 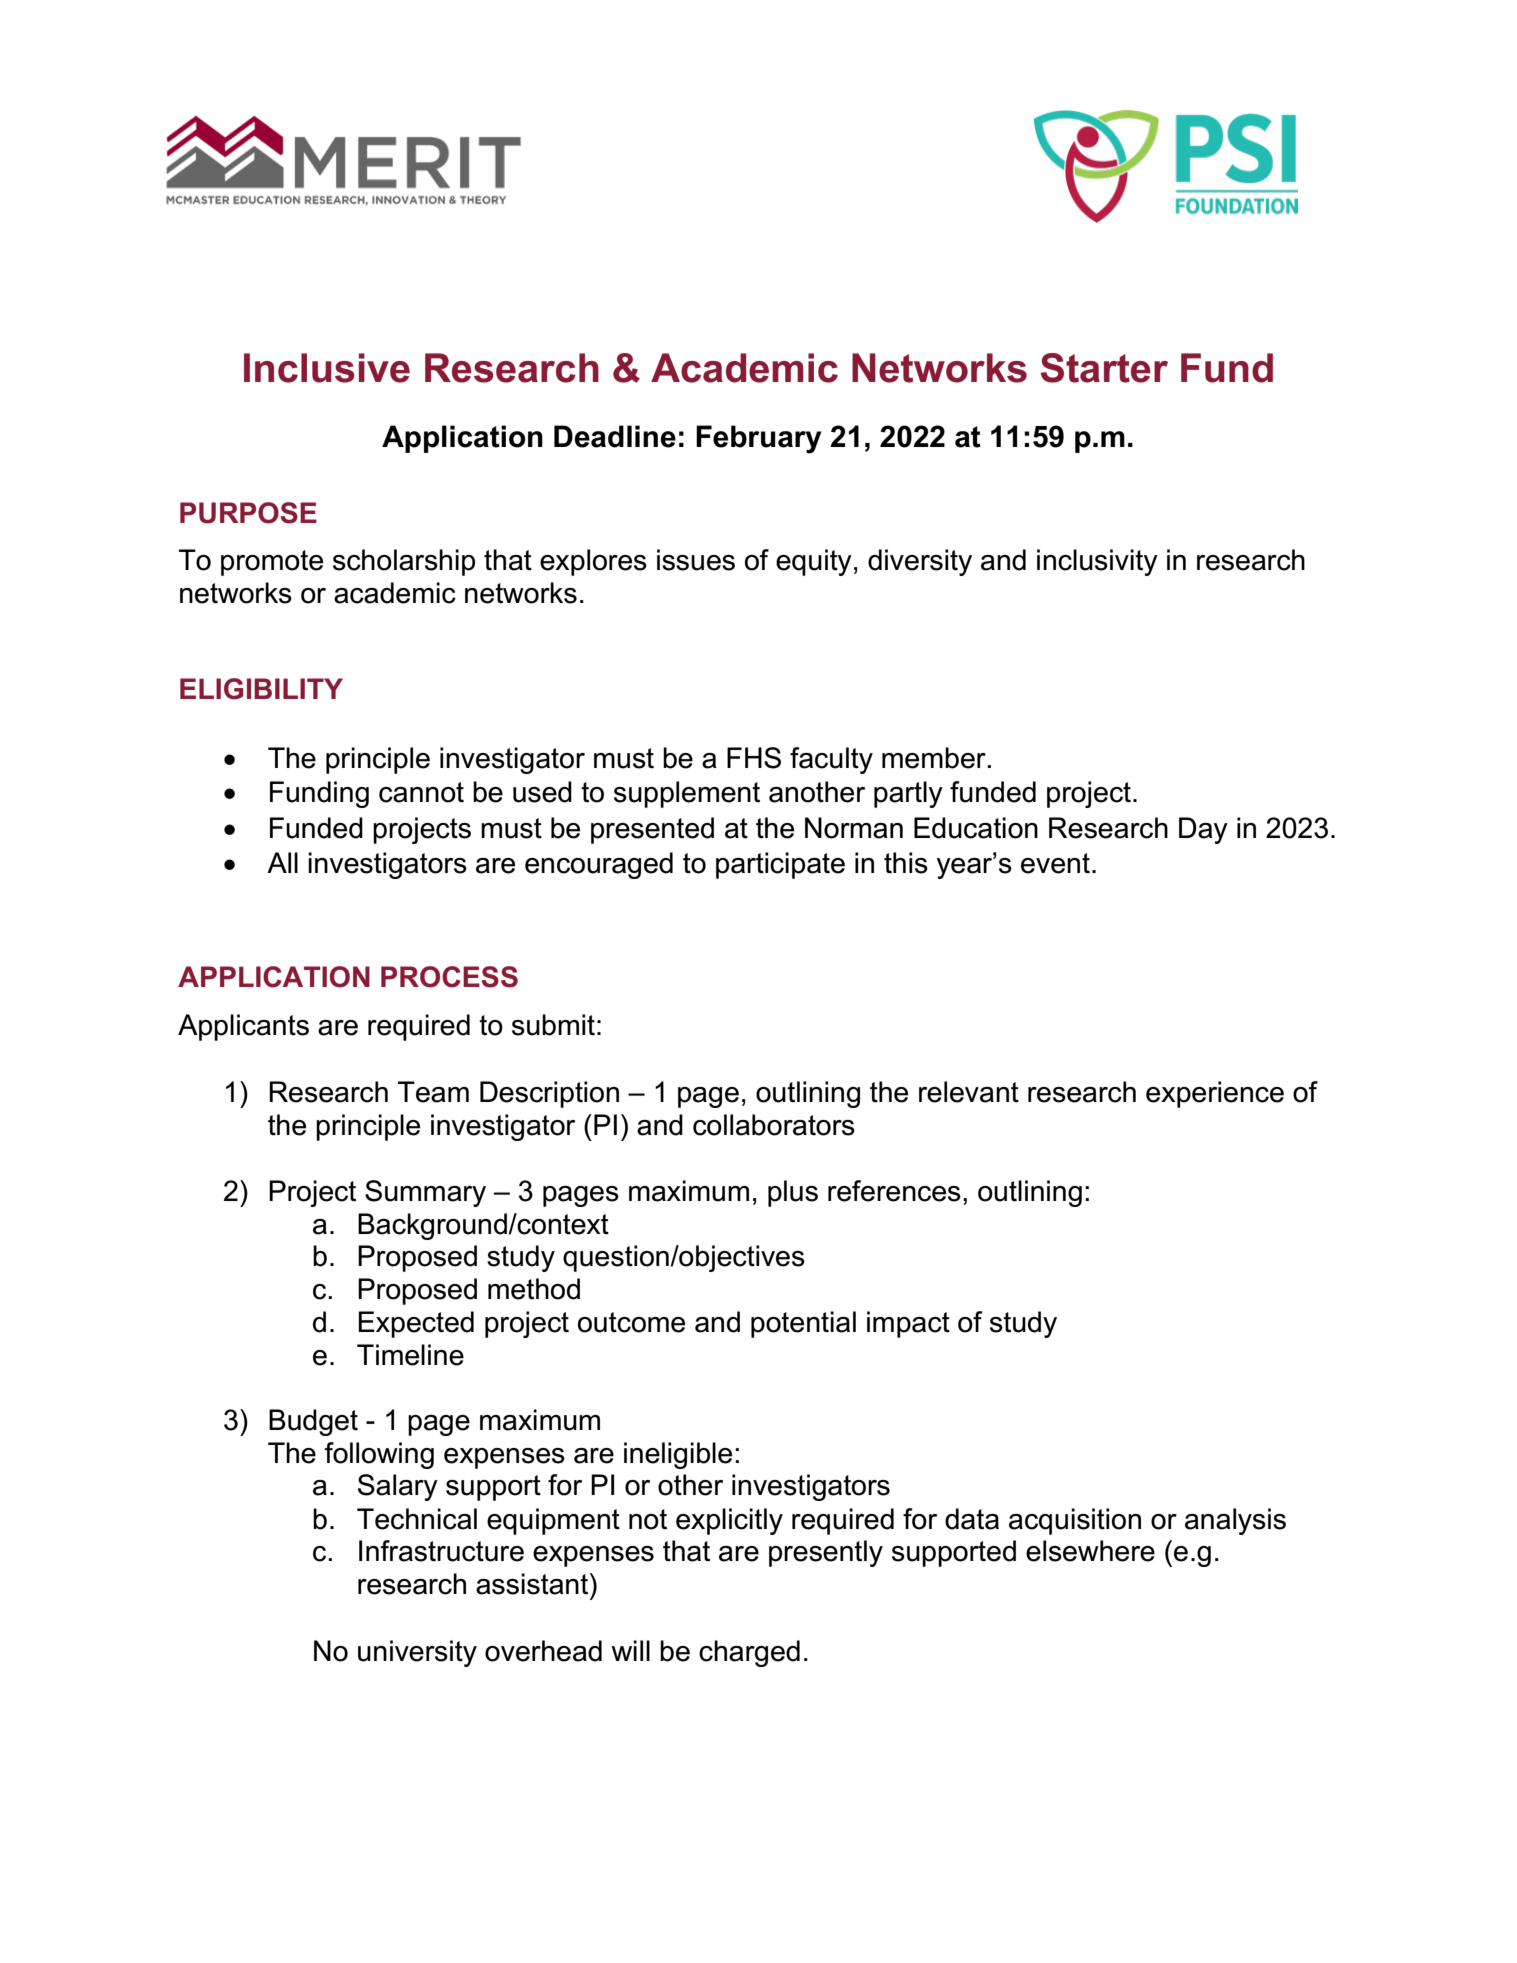 What do you see at coordinates (410, 1355) in the screenshot?
I see `Timeline` at bounding box center [410, 1355].
